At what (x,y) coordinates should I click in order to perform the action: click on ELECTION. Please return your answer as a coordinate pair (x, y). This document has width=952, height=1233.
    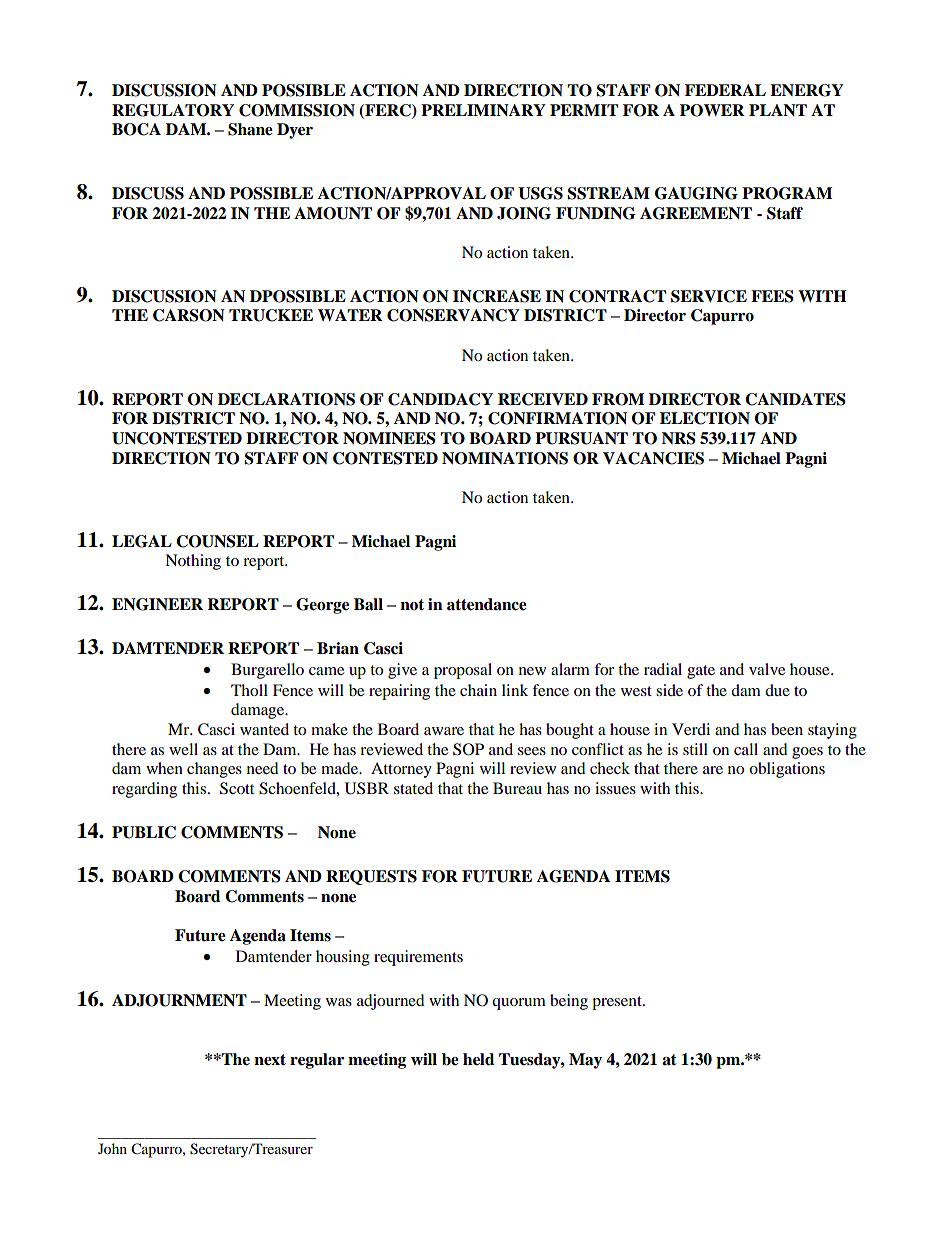
    Looking at the image, I should click on (705, 418).
